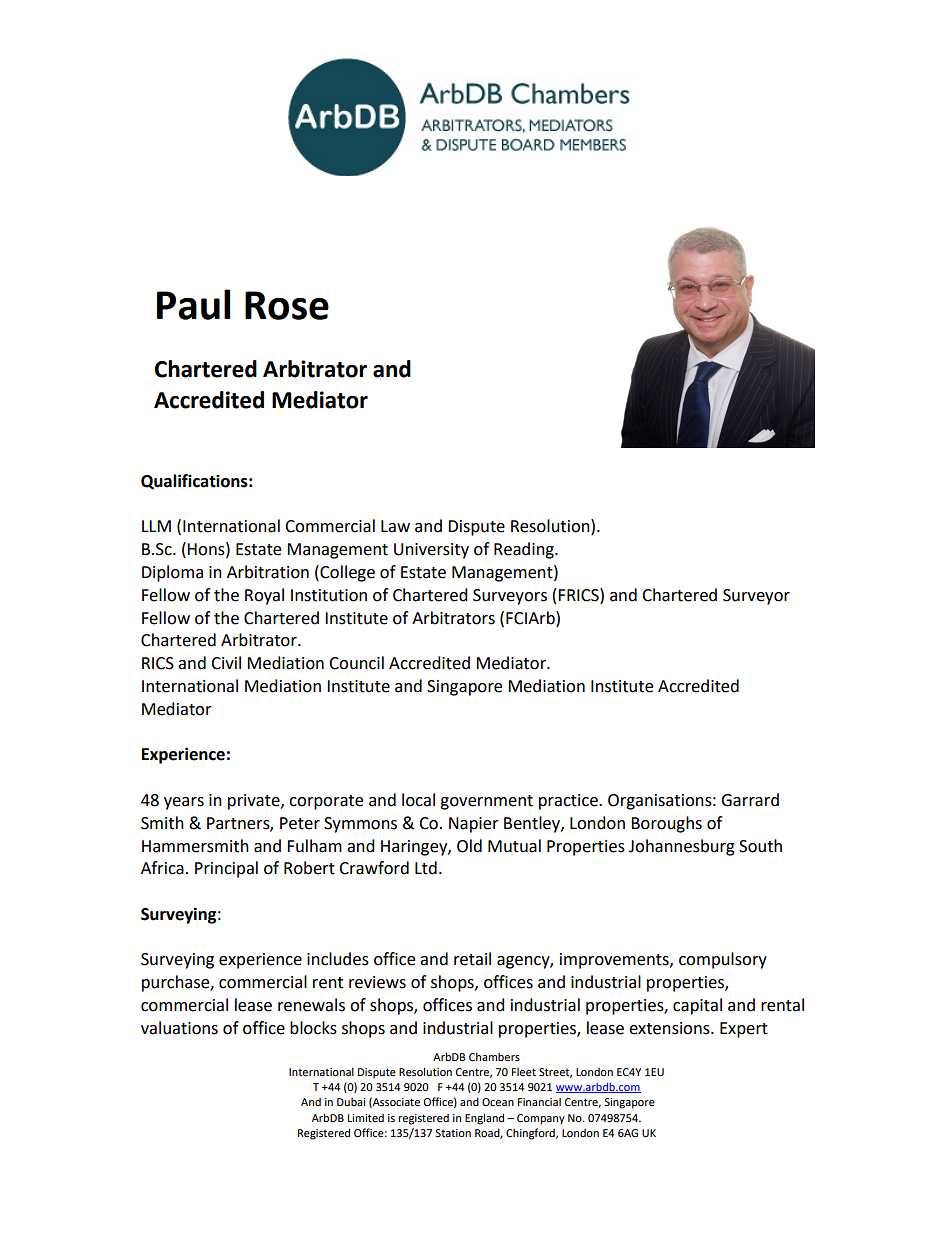 This screenshot has height=1233, width=952. I want to click on Civil, so click(226, 663).
